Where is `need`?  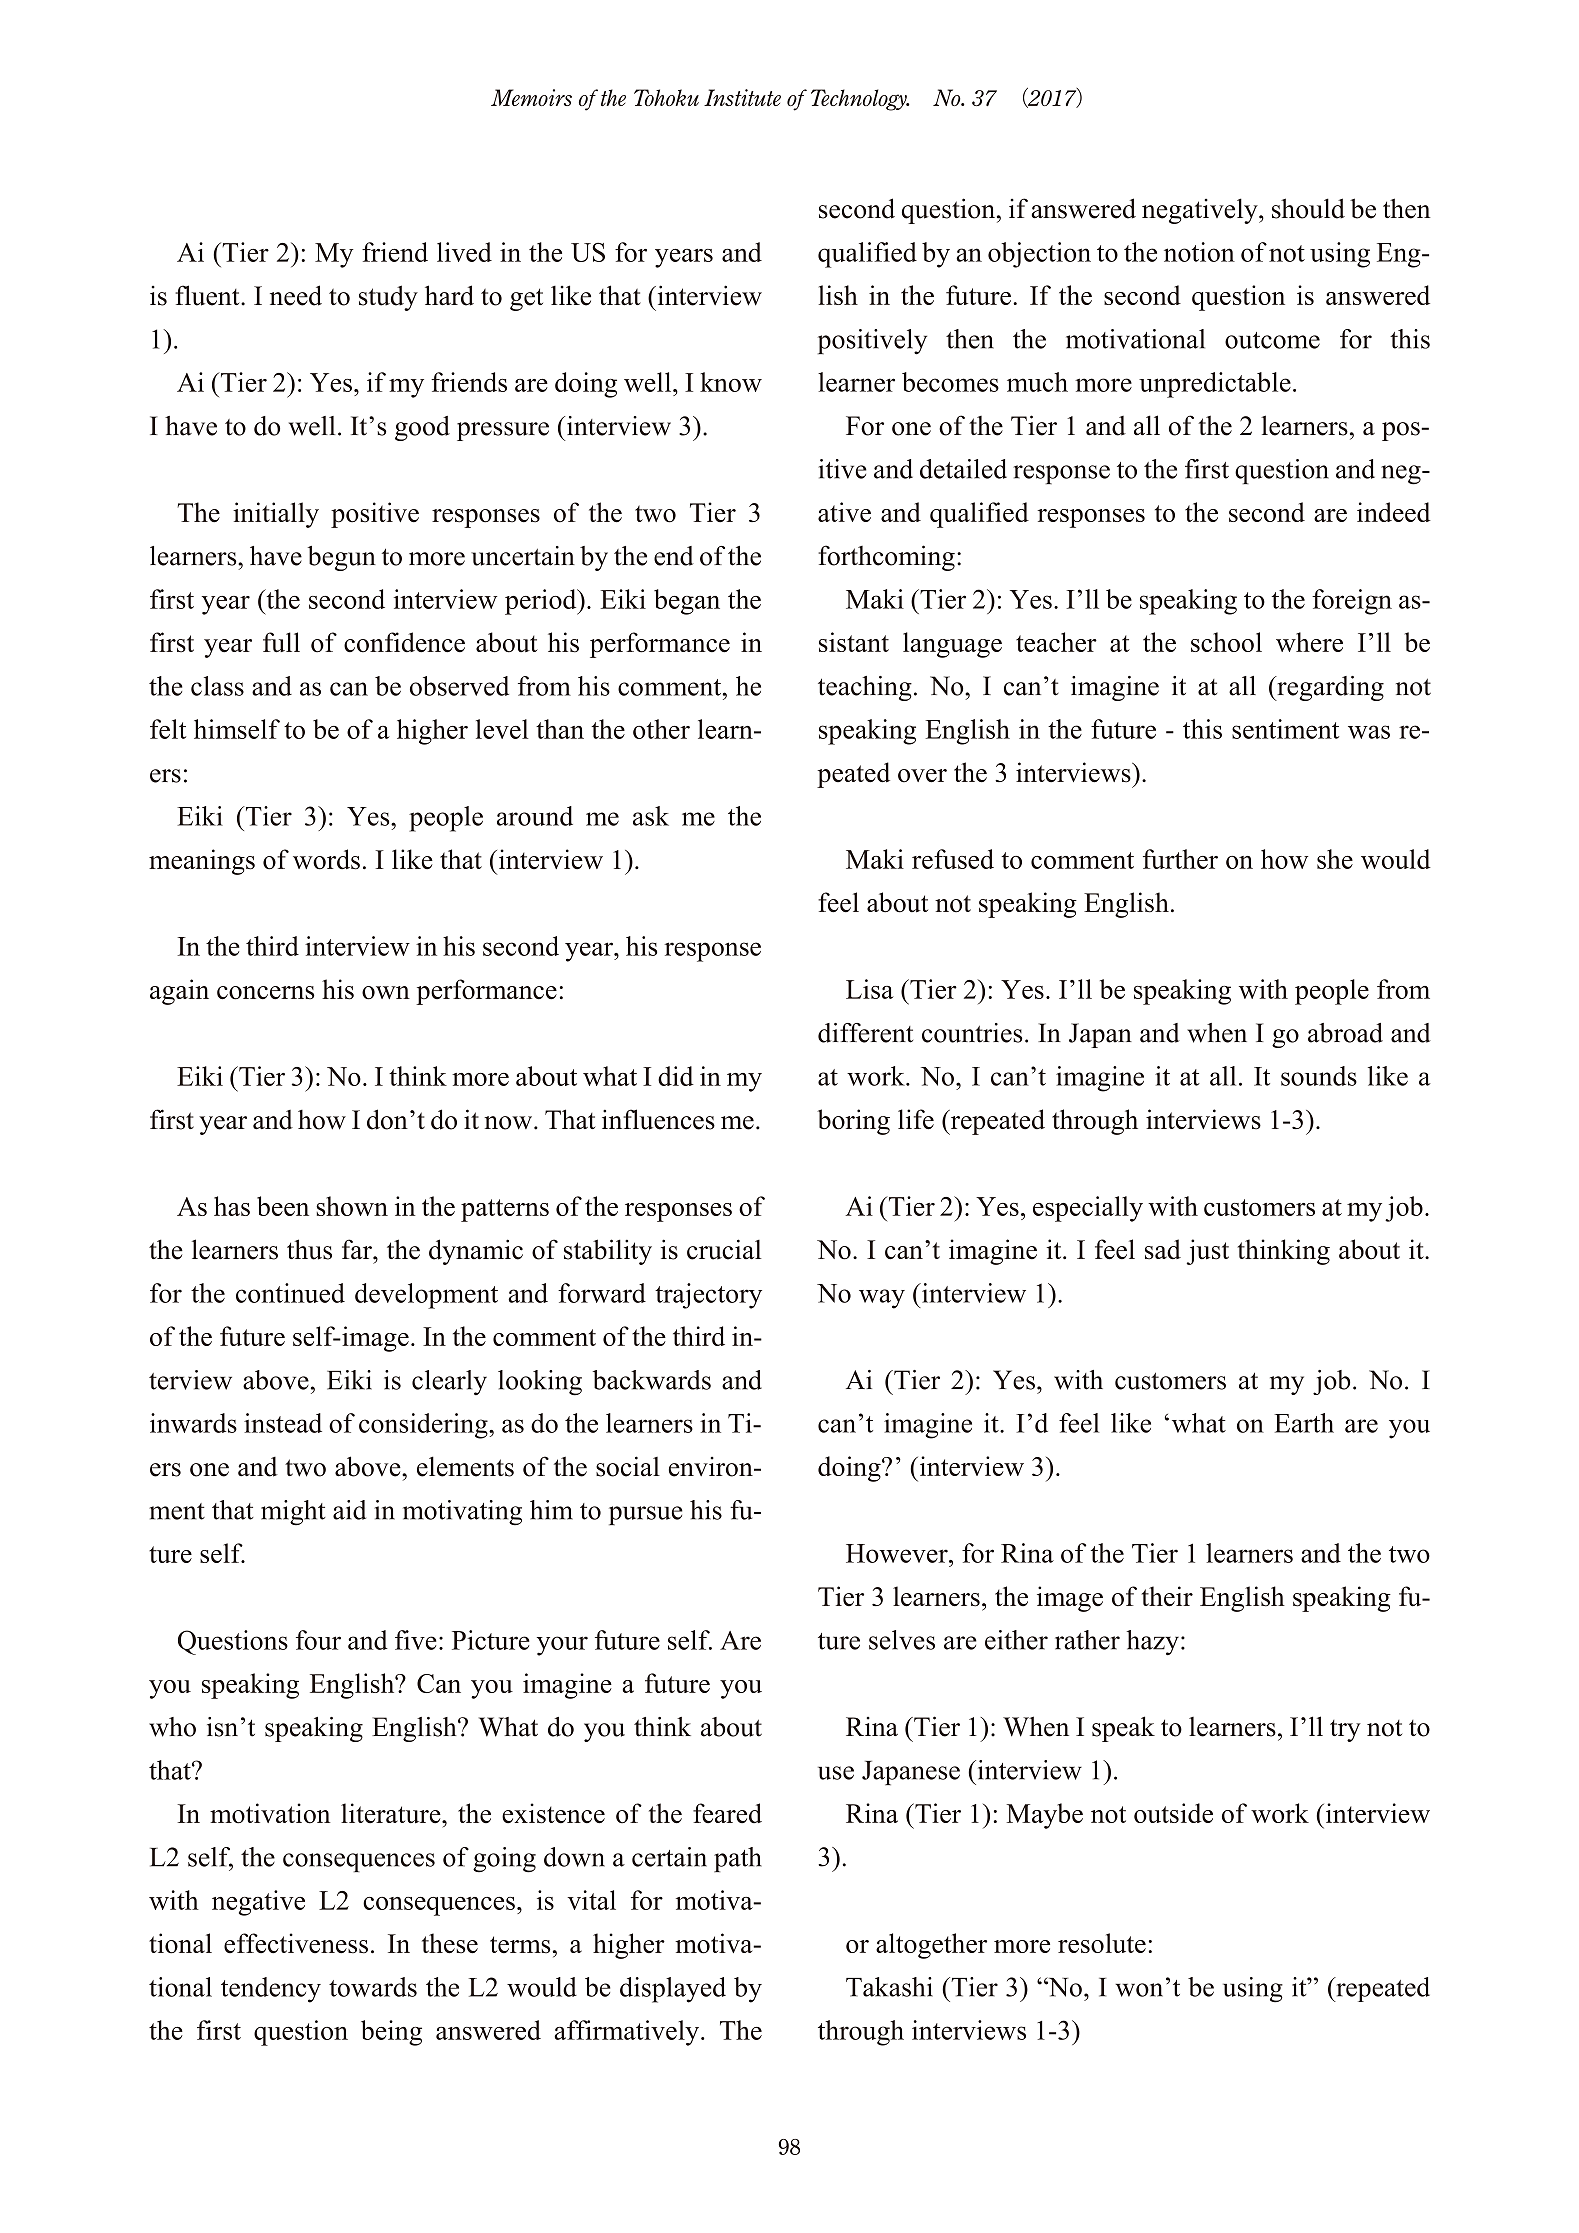 need is located at coordinates (296, 295).
